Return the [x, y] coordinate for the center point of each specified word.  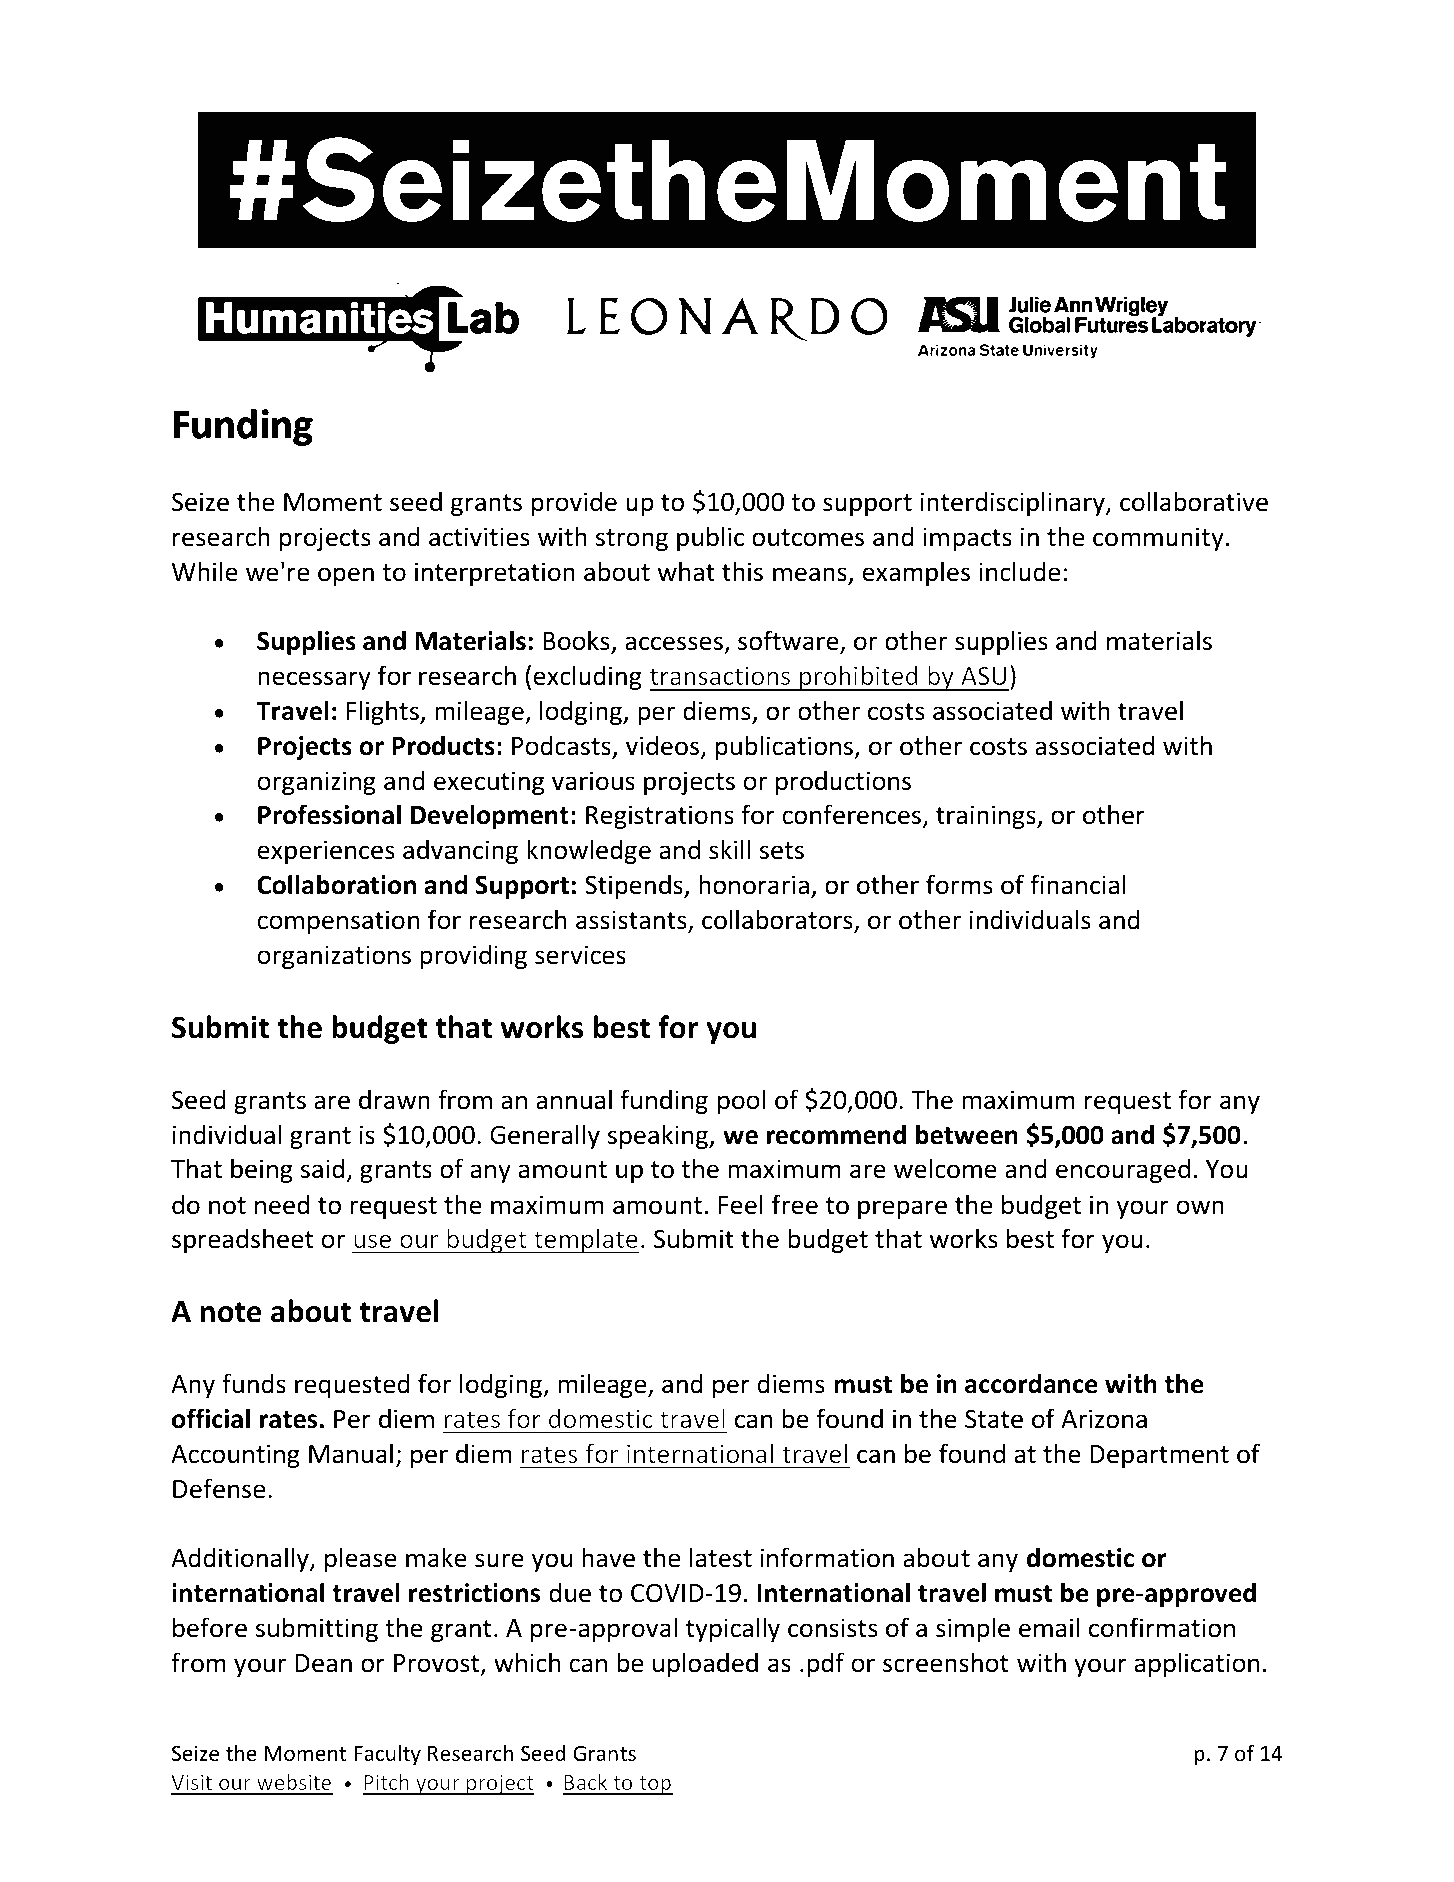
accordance [1031, 1383]
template [585, 1240]
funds [254, 1383]
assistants [632, 921]
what [686, 571]
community [1158, 539]
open [346, 576]
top [655, 1785]
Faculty [387, 1755]
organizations [334, 957]
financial [1078, 884]
